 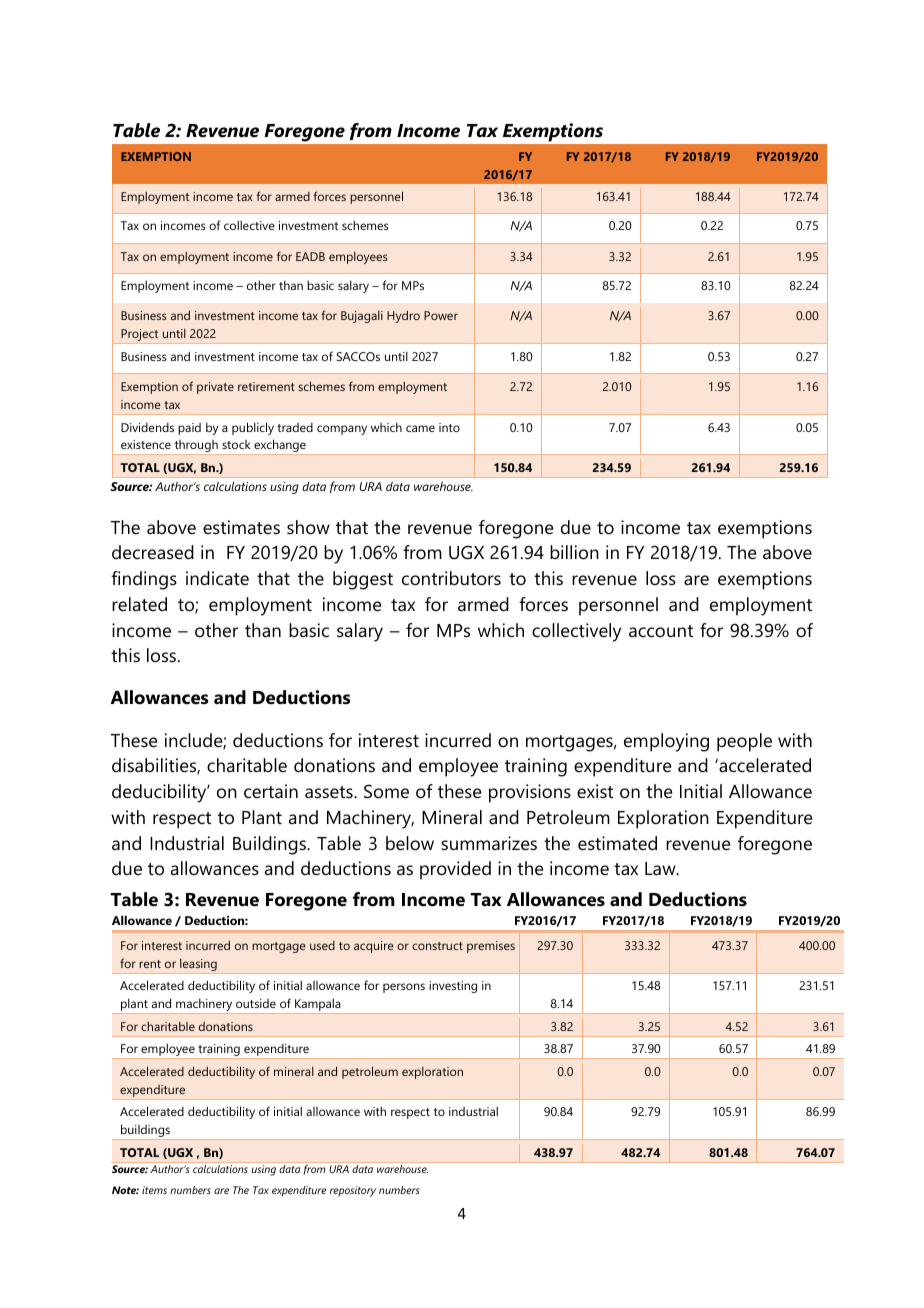 What do you see at coordinates (215, 388) in the page?
I see `private` at bounding box center [215, 388].
